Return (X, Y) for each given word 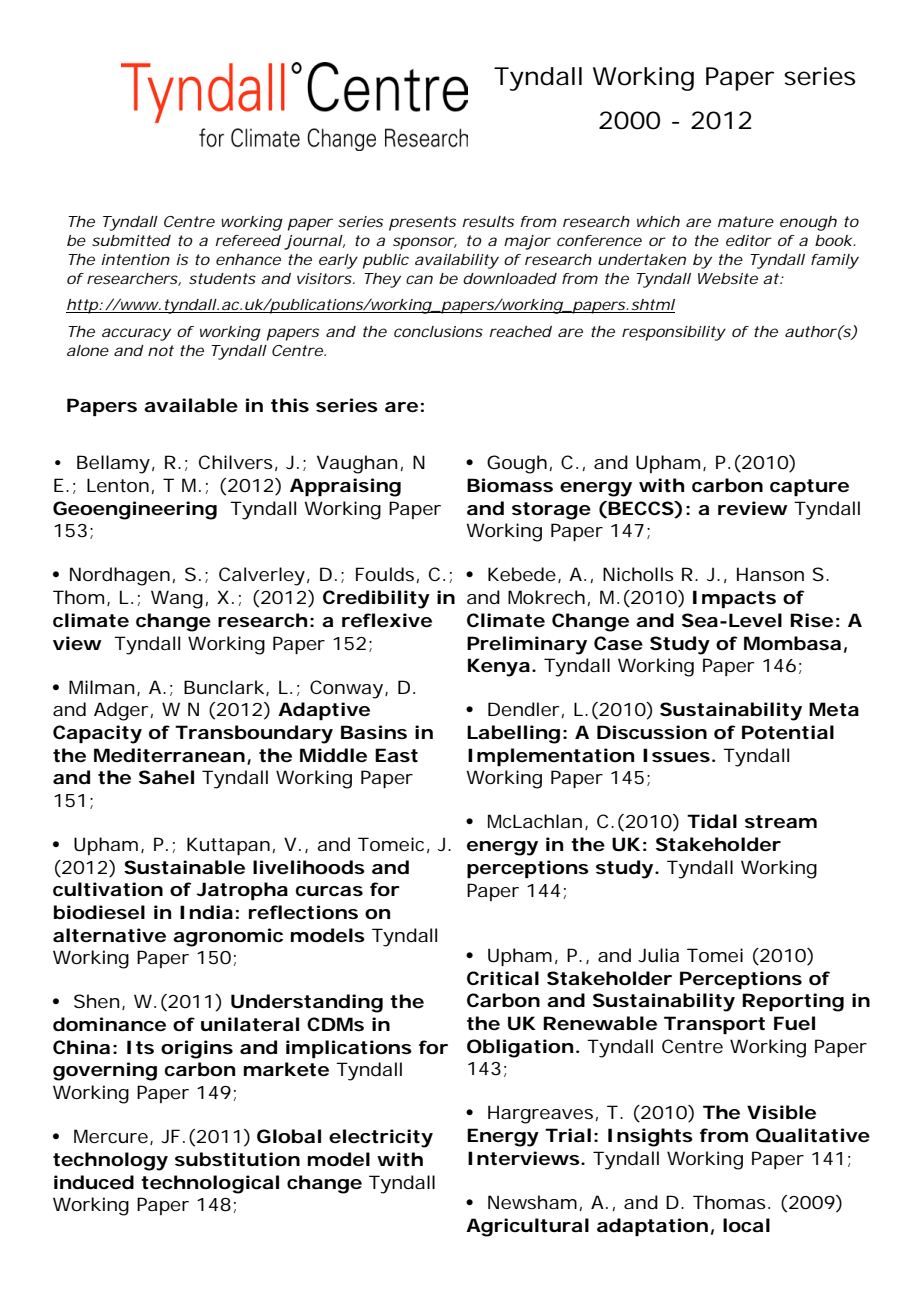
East (396, 755)
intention (135, 259)
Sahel (166, 777)
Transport (714, 1025)
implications (349, 1049)
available (191, 405)
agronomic (228, 937)
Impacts (734, 599)
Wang (177, 599)
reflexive (387, 620)
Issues (676, 755)
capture (809, 487)
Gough (517, 464)
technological (210, 1184)
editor (749, 240)
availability (457, 261)
